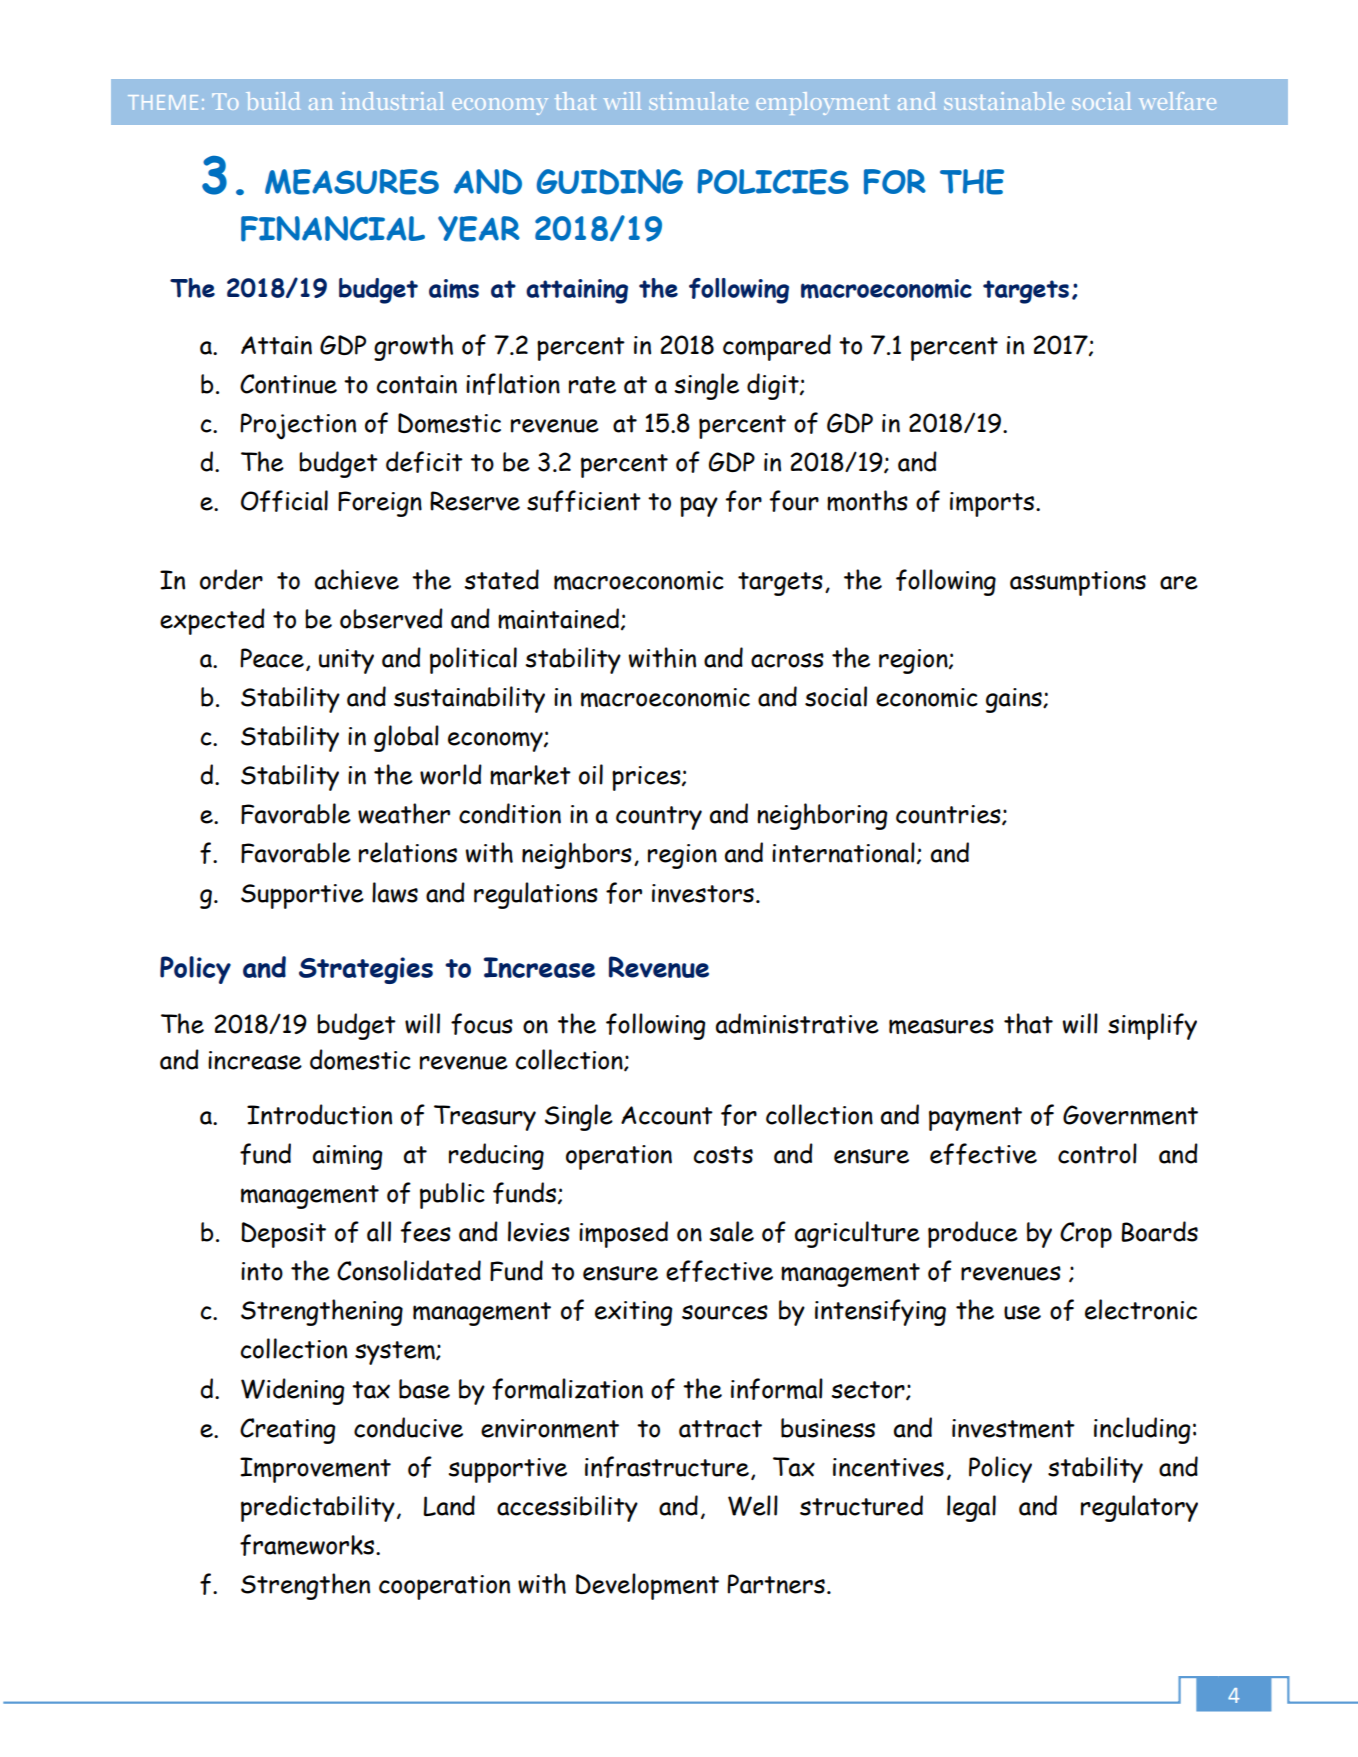  What do you see at coordinates (659, 818) in the page?
I see `country` at bounding box center [659, 818].
